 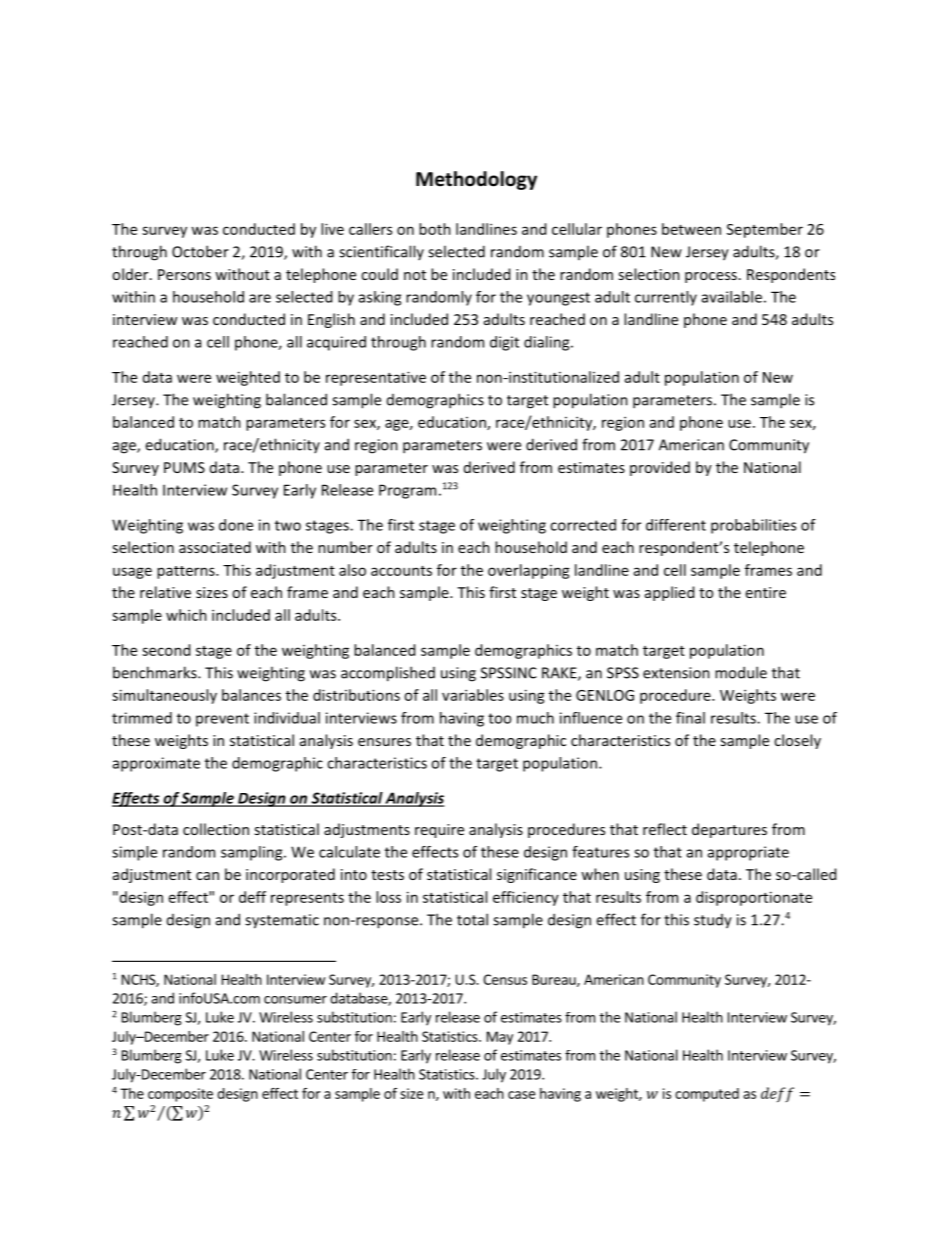 I want to click on computed, so click(x=707, y=1095).
